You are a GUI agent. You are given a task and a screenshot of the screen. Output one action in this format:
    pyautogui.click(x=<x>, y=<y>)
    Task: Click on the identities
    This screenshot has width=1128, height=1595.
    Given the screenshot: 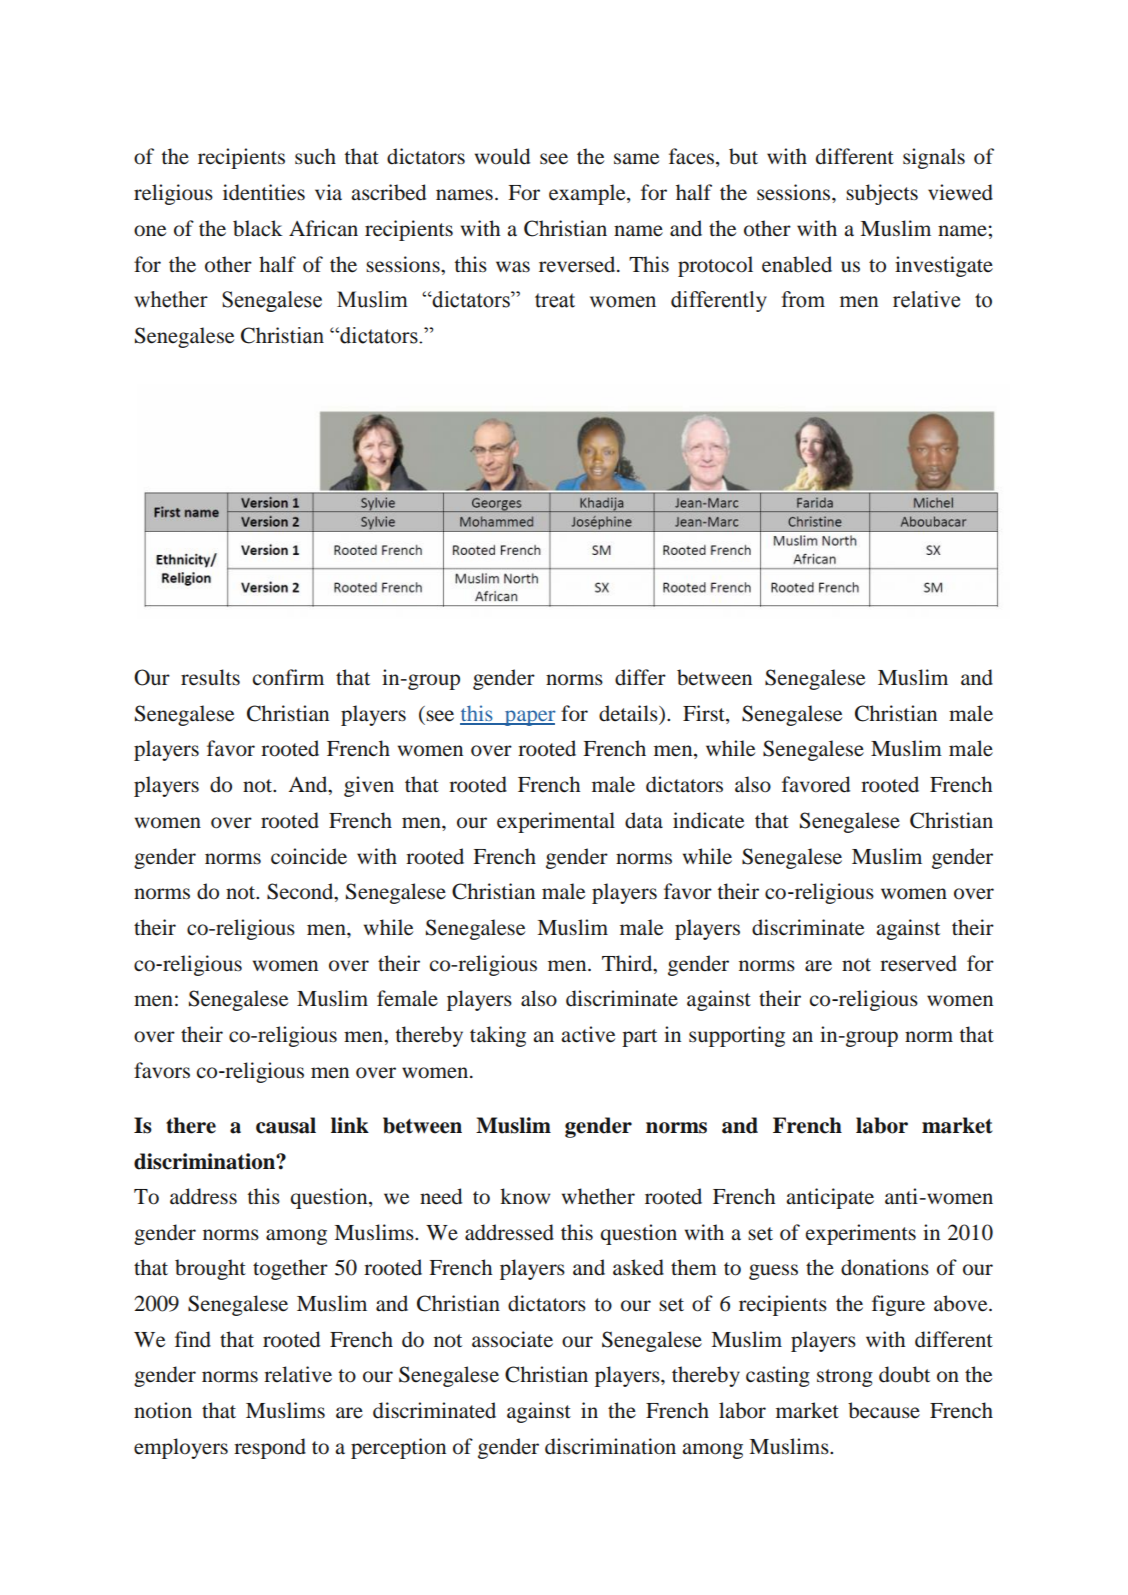 What is the action you would take?
    pyautogui.click(x=264, y=192)
